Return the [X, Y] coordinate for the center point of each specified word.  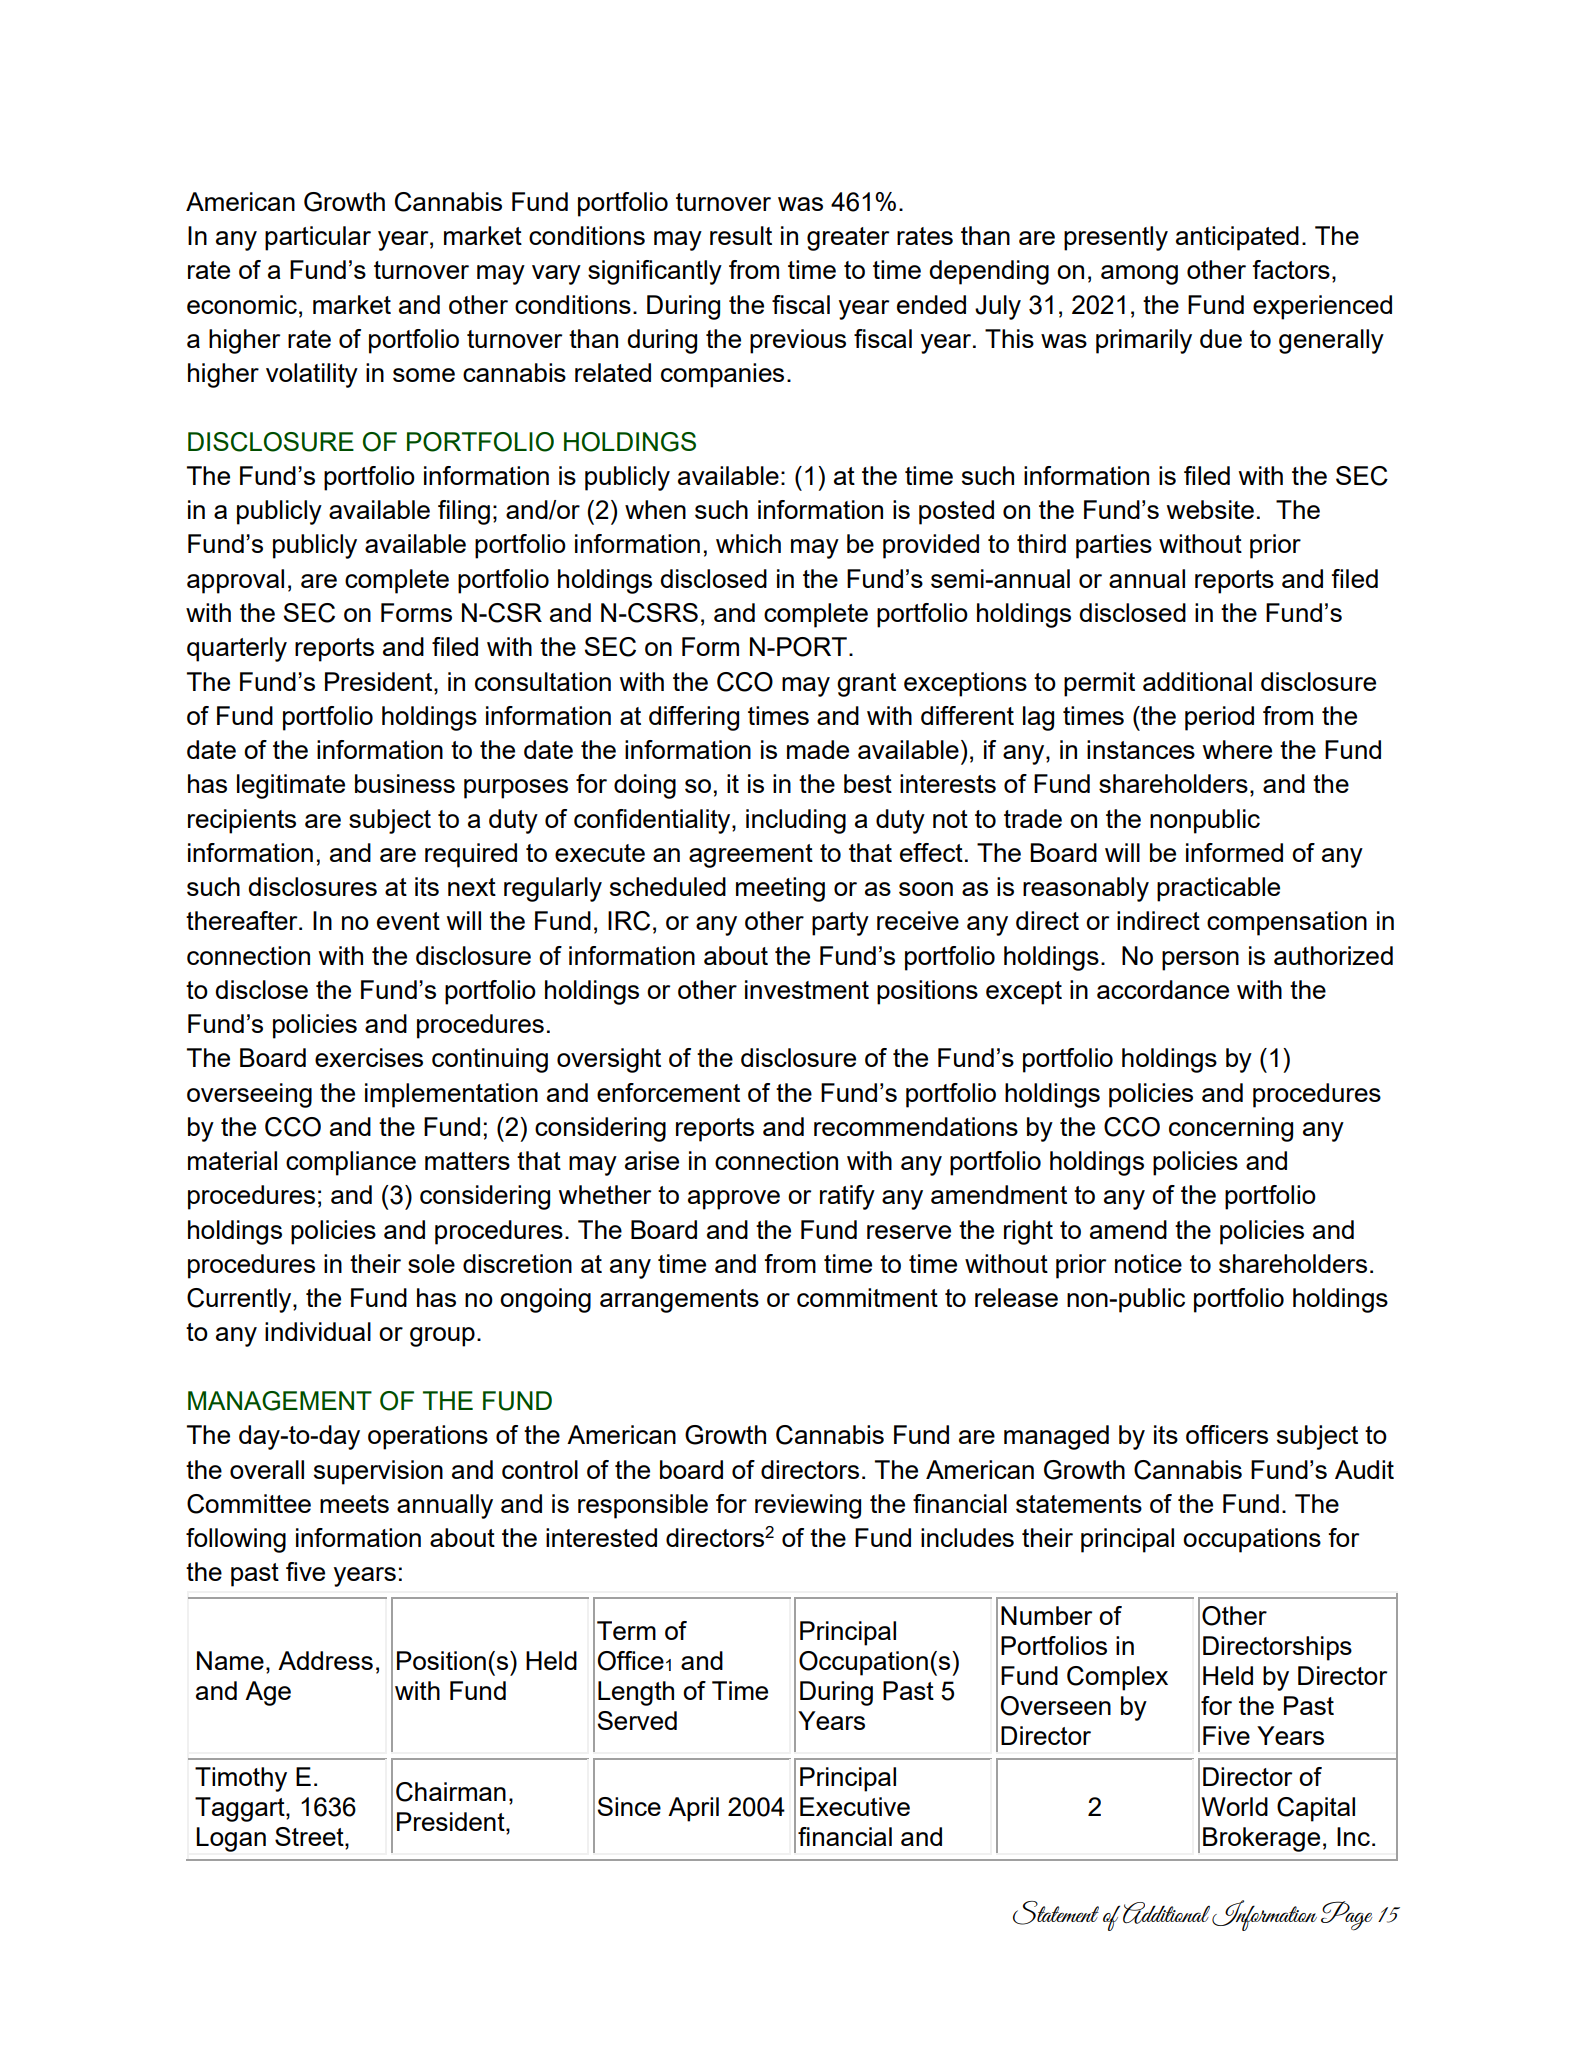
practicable [1218, 889]
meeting [780, 889]
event [408, 921]
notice [1148, 1263]
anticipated [1237, 238]
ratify [847, 1197]
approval [235, 581]
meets [354, 1504]
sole [431, 1263]
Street [310, 1836]
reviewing [808, 1506]
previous [798, 341]
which [748, 543]
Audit [1364, 1469]
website [1210, 509]
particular [318, 238]
